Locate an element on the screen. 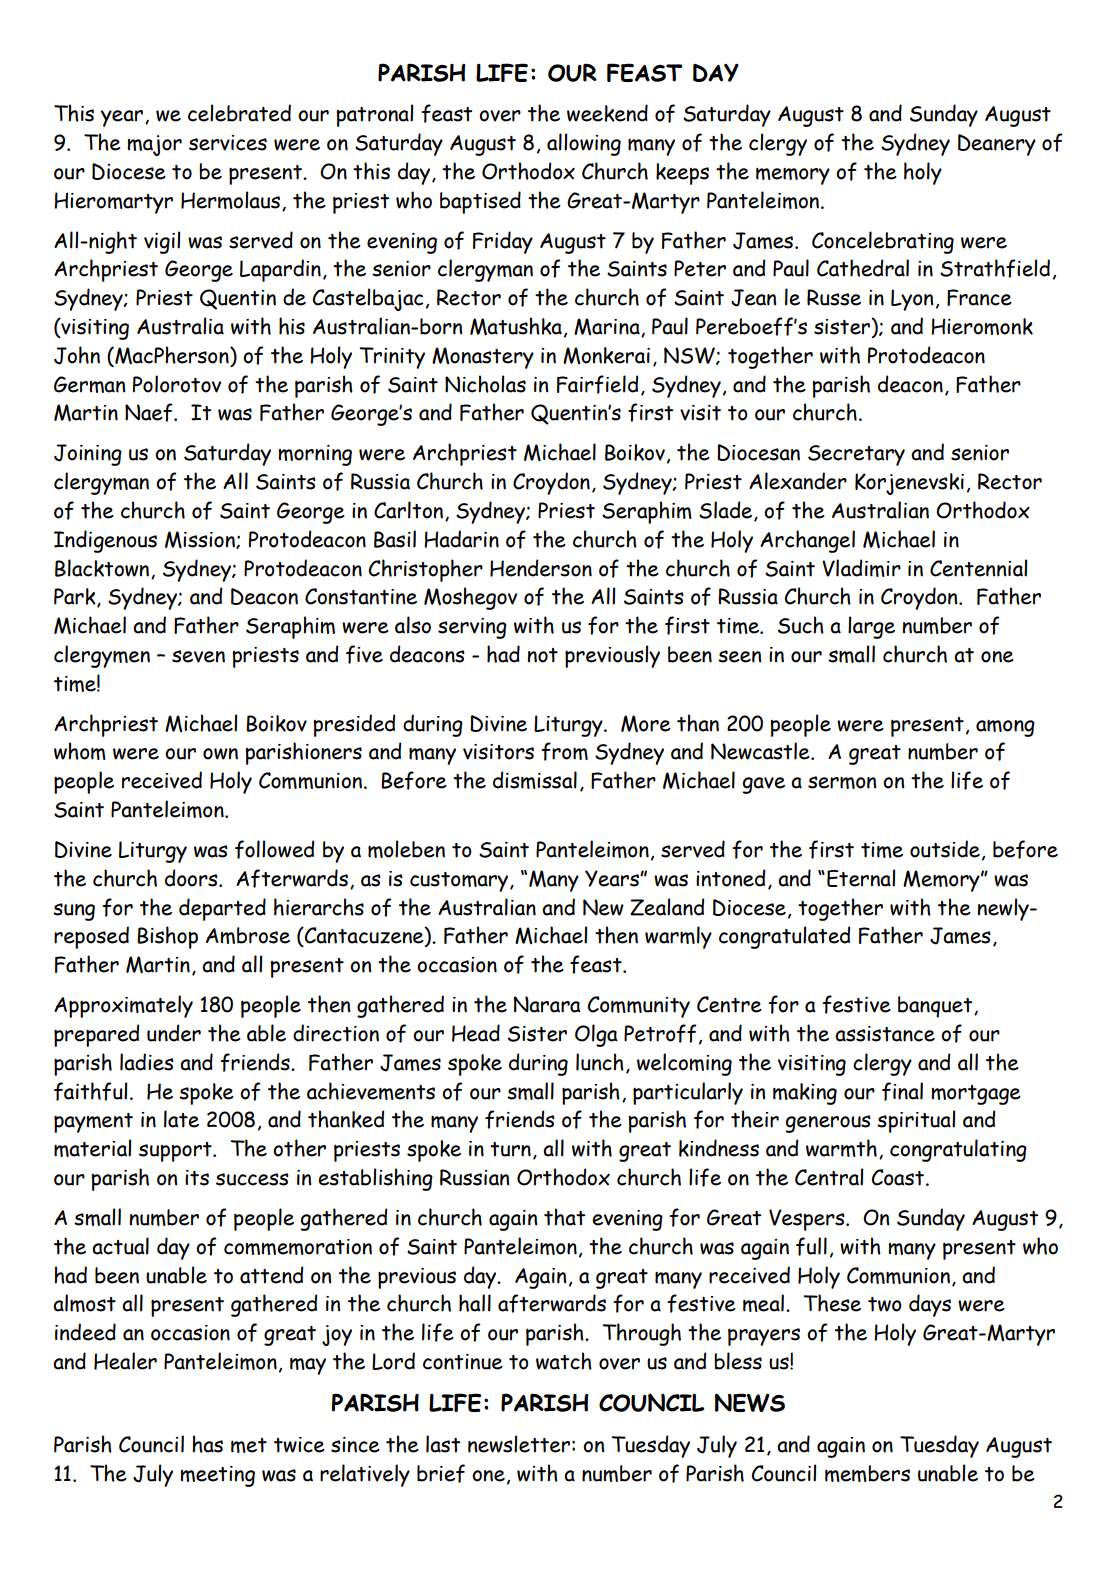  sermon is located at coordinates (842, 782).
